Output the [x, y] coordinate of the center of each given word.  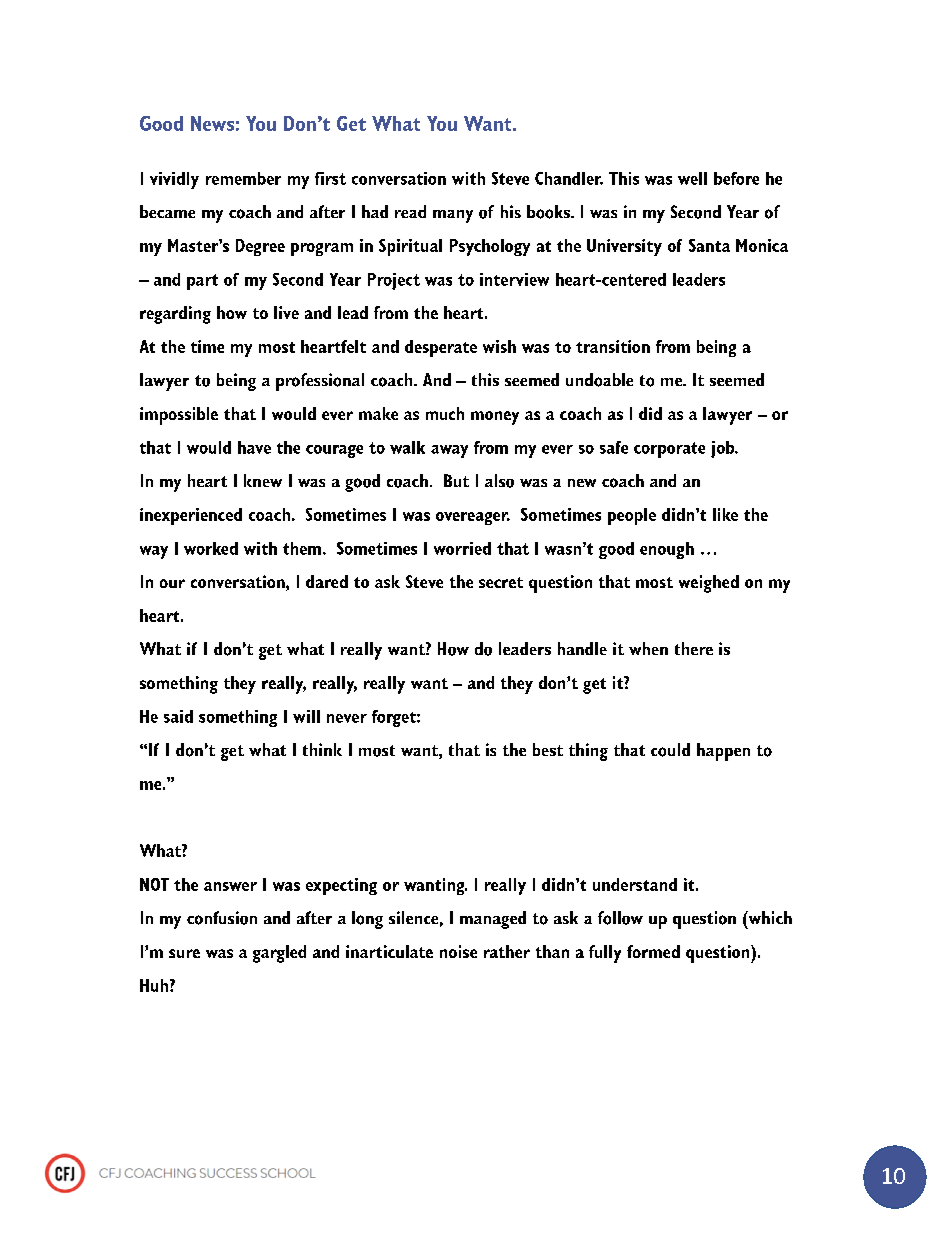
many [453, 216]
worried [462, 548]
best [548, 749]
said [178, 716]
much [445, 413]
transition [613, 346]
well [692, 178]
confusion [222, 918]
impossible [179, 416]
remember [243, 178]
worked [211, 548]
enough [667, 550]
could [670, 750]
